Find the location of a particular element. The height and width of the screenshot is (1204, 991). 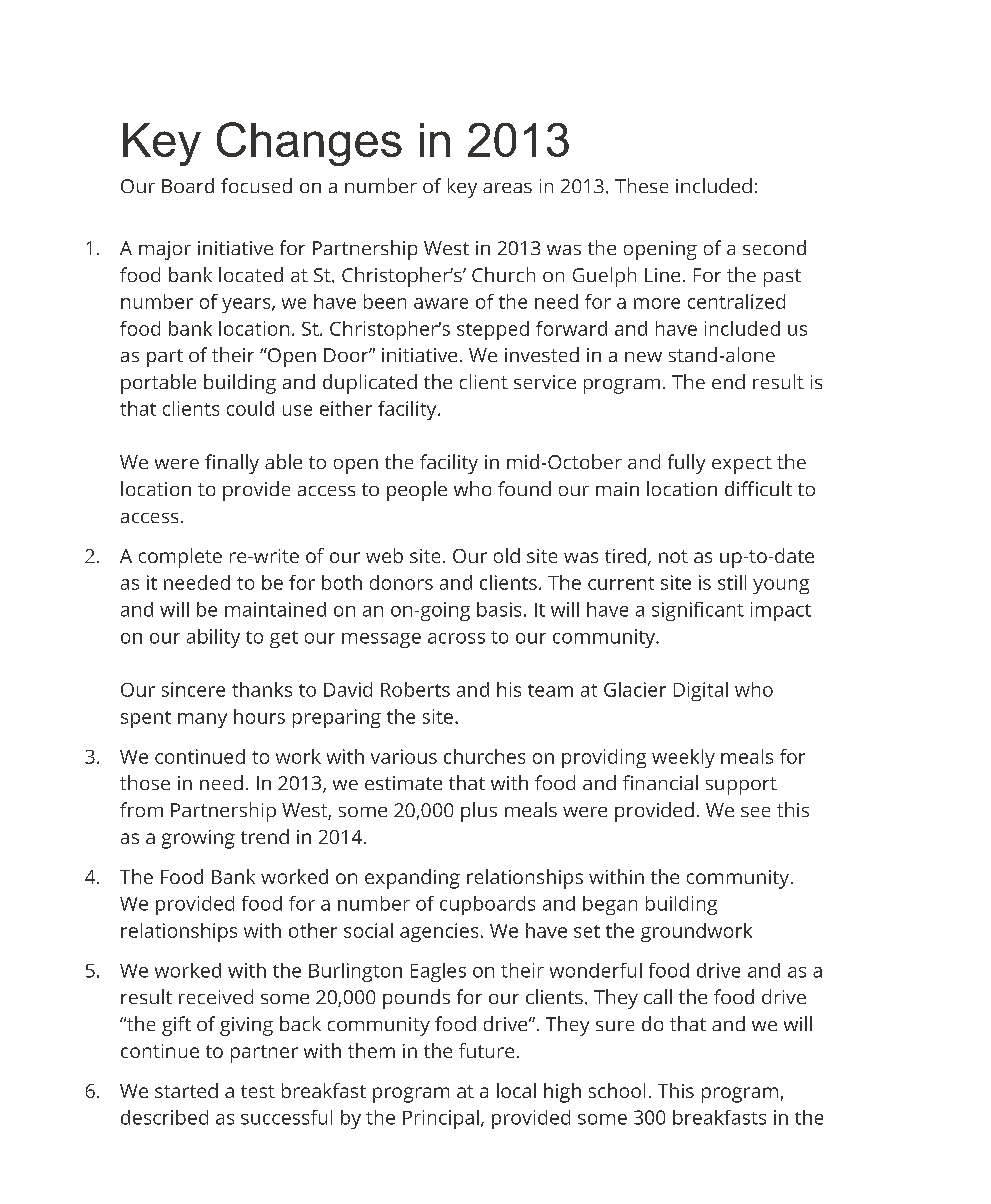

started is located at coordinates (186, 1090).
